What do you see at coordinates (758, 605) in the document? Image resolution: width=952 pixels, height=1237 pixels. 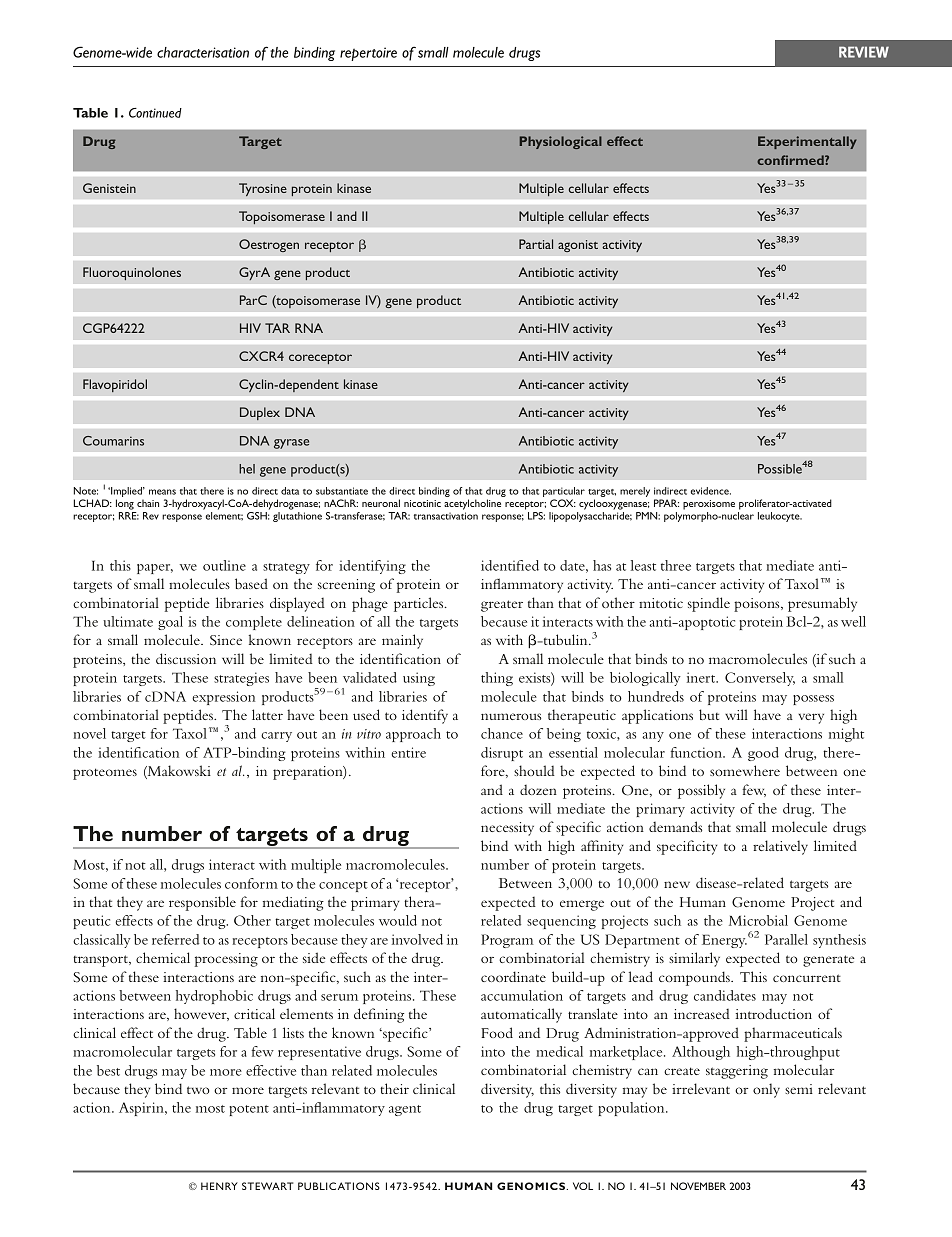 I see `poisons` at bounding box center [758, 605].
